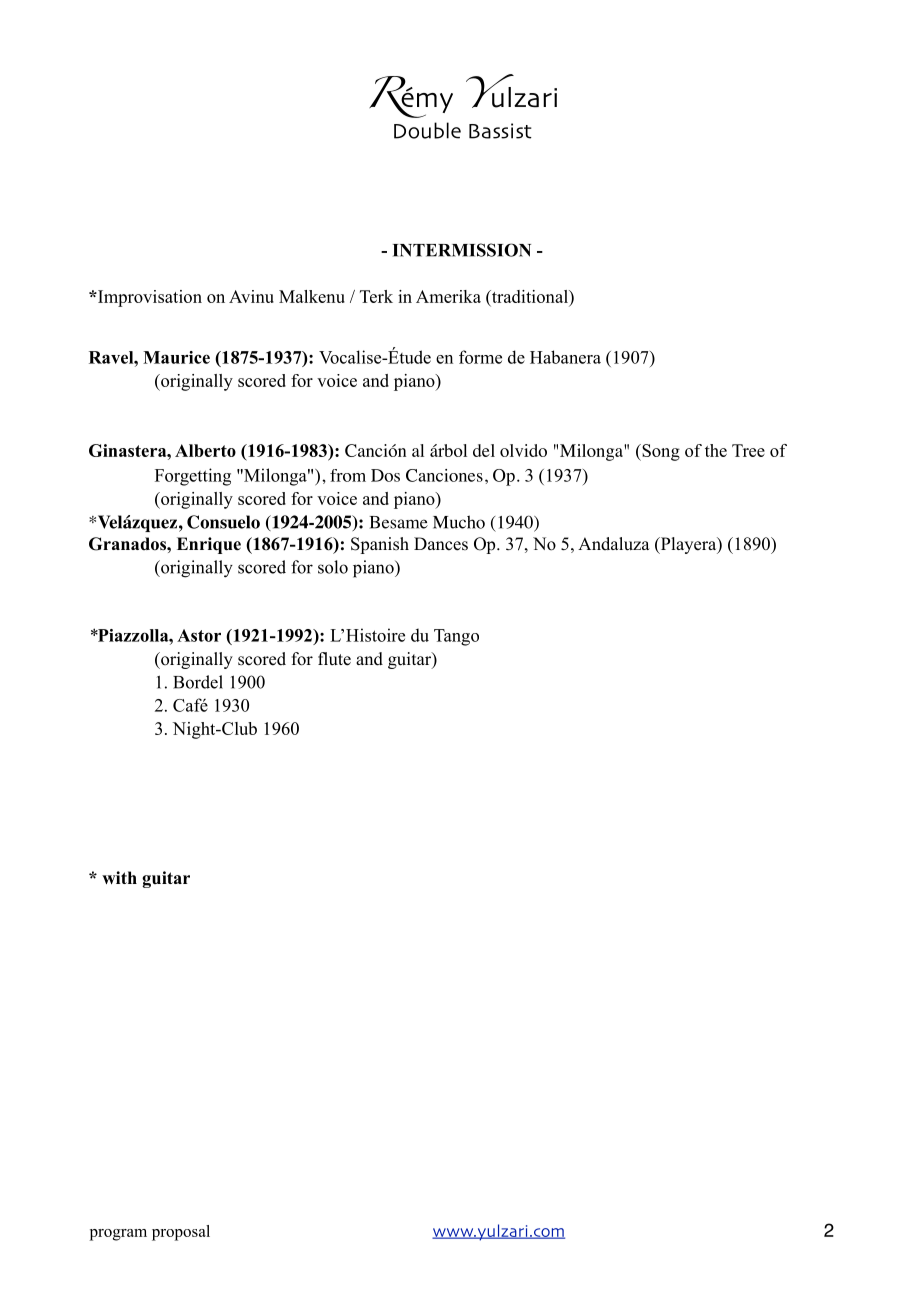  Describe the element at coordinates (500, 131) in the image. I see `Bassist` at that location.
